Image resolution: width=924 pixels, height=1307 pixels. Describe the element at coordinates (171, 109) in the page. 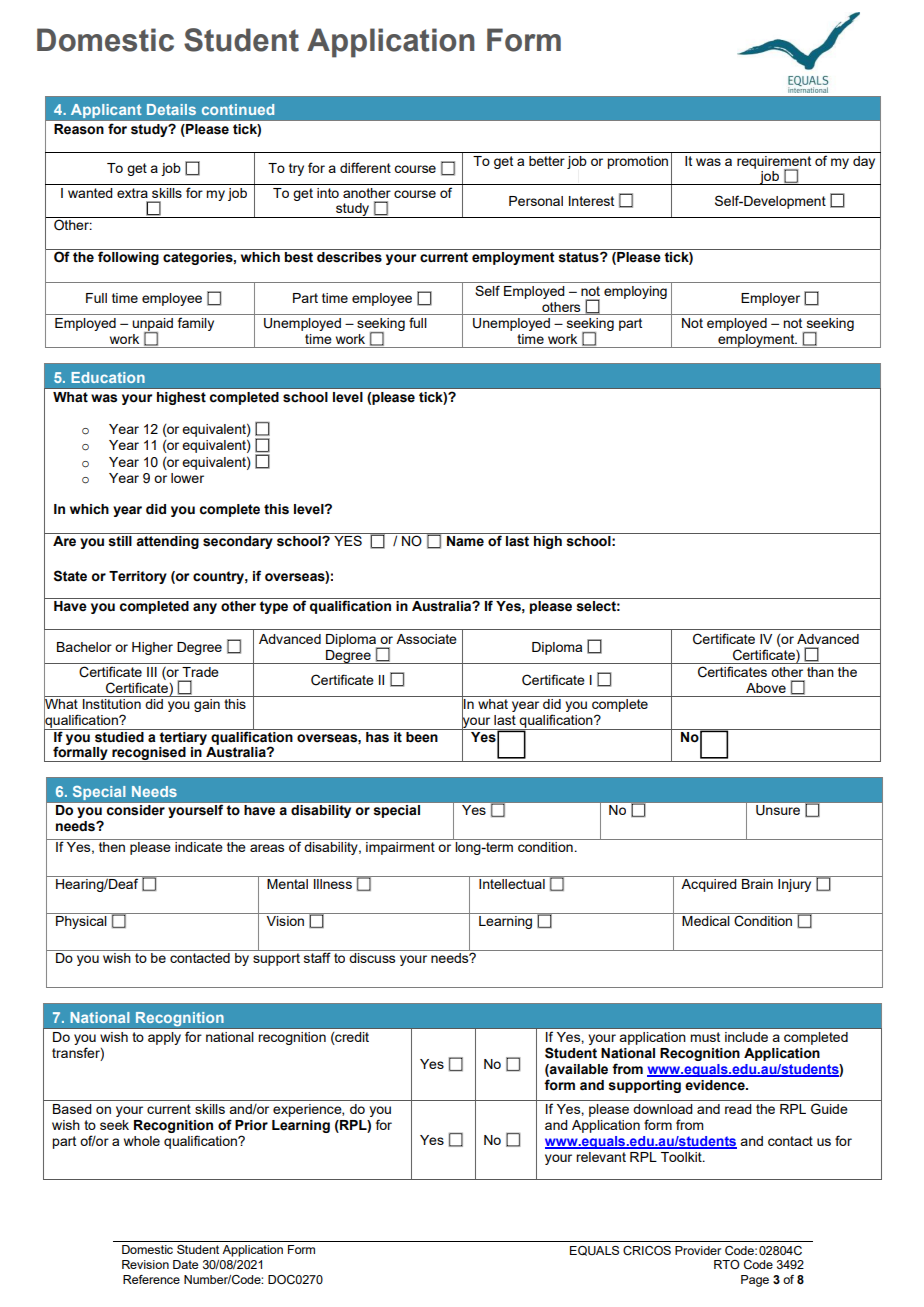

I see `Details` at that location.
